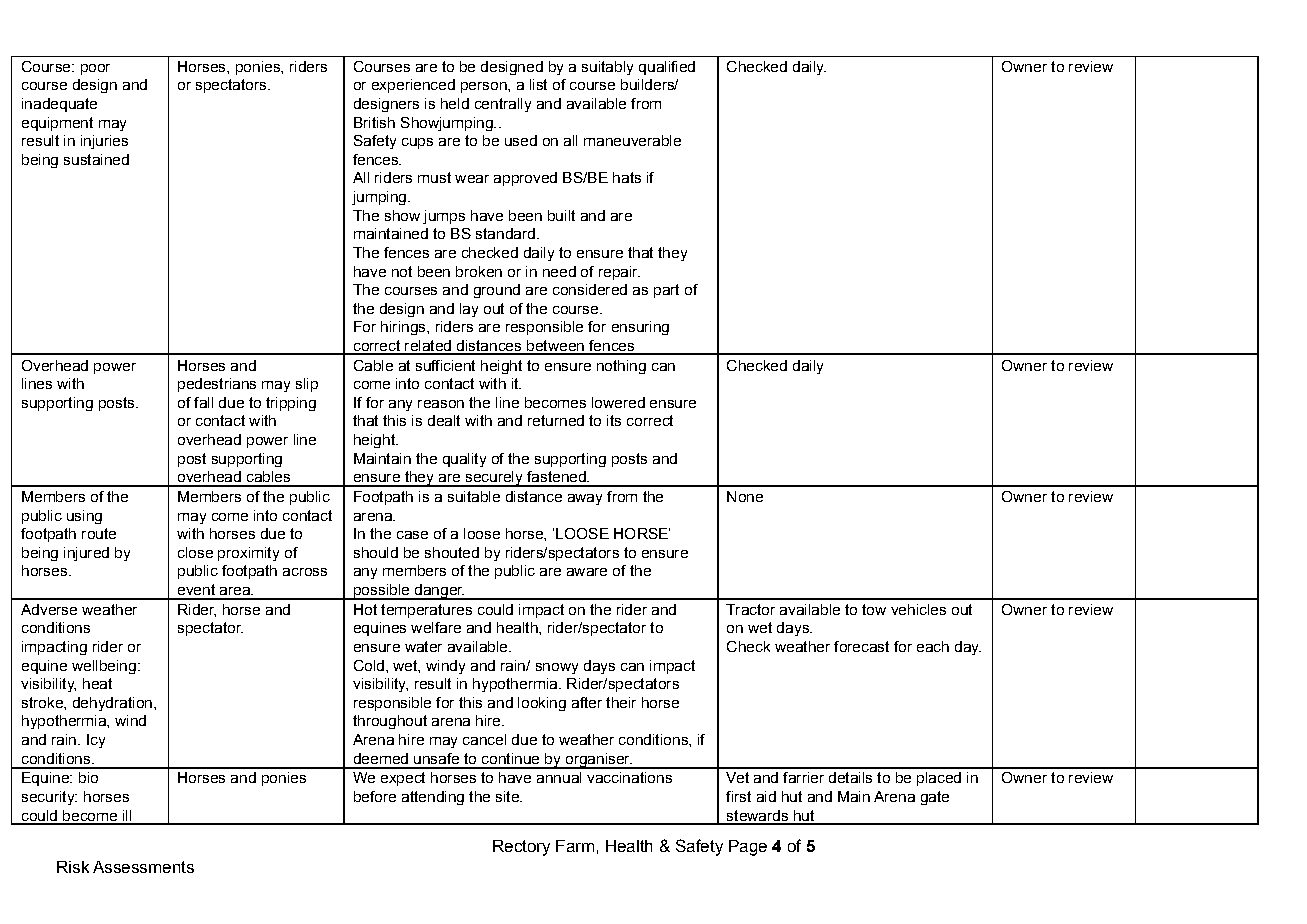  I want to click on water, so click(423, 646).
